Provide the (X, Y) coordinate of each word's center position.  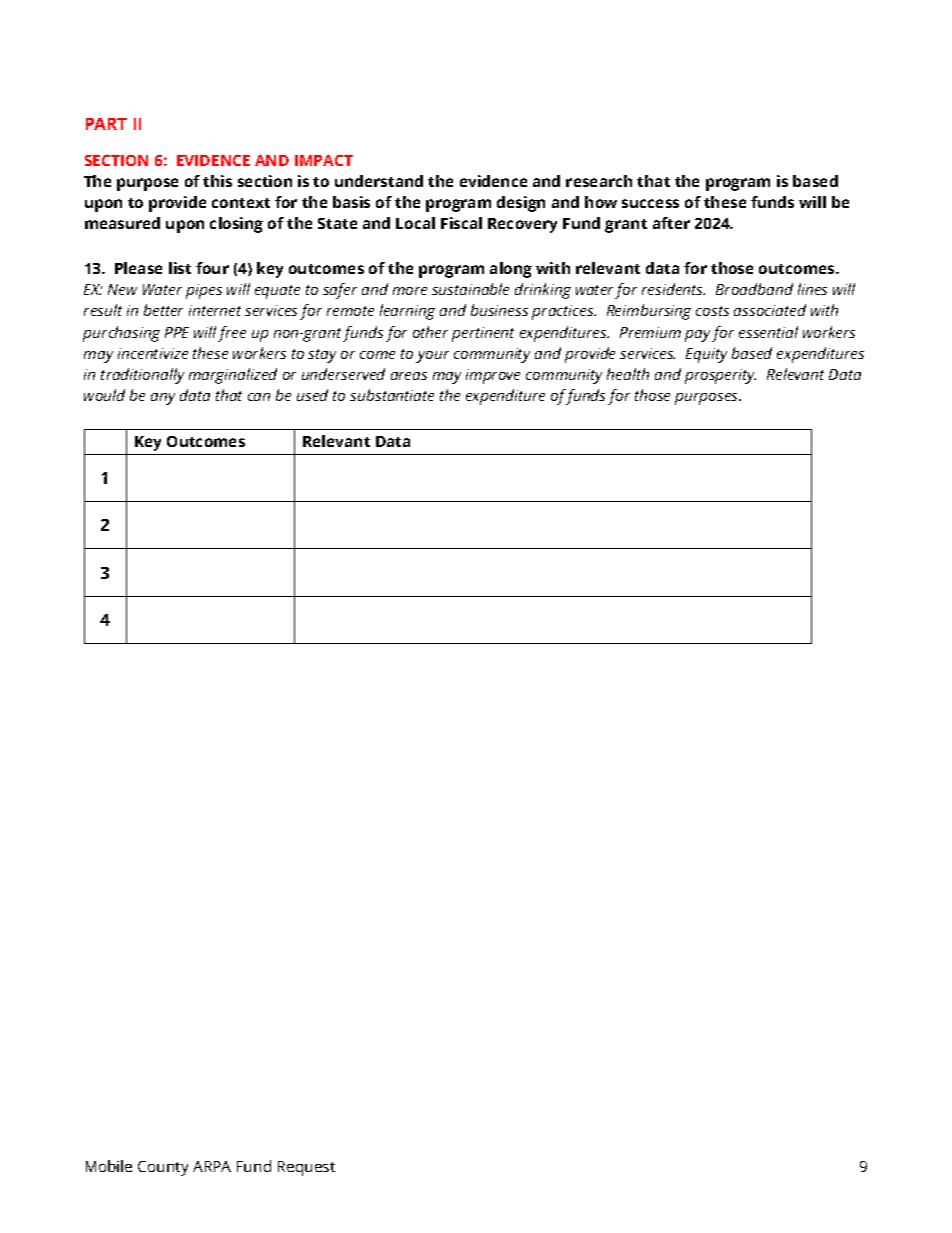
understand (379, 181)
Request (306, 1168)
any (163, 399)
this (217, 181)
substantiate (392, 395)
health (628, 374)
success (650, 203)
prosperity (720, 376)
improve (493, 376)
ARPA (212, 1166)
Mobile (109, 1166)
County (163, 1168)
